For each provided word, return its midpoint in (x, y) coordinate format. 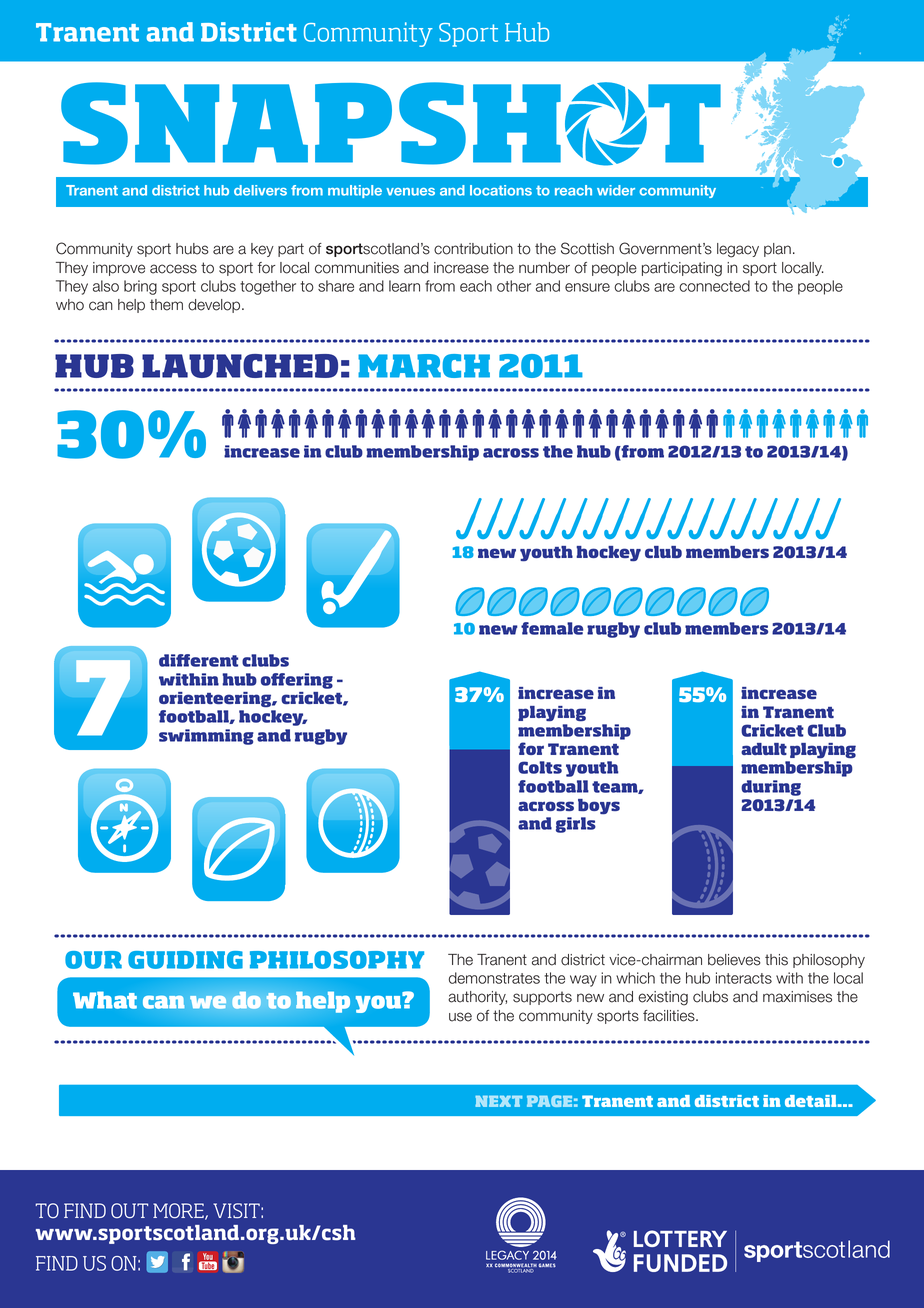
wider (616, 190)
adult (764, 749)
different (198, 660)
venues (410, 192)
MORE (179, 1211)
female (552, 628)
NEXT (498, 1101)
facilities (670, 1016)
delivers (260, 190)
